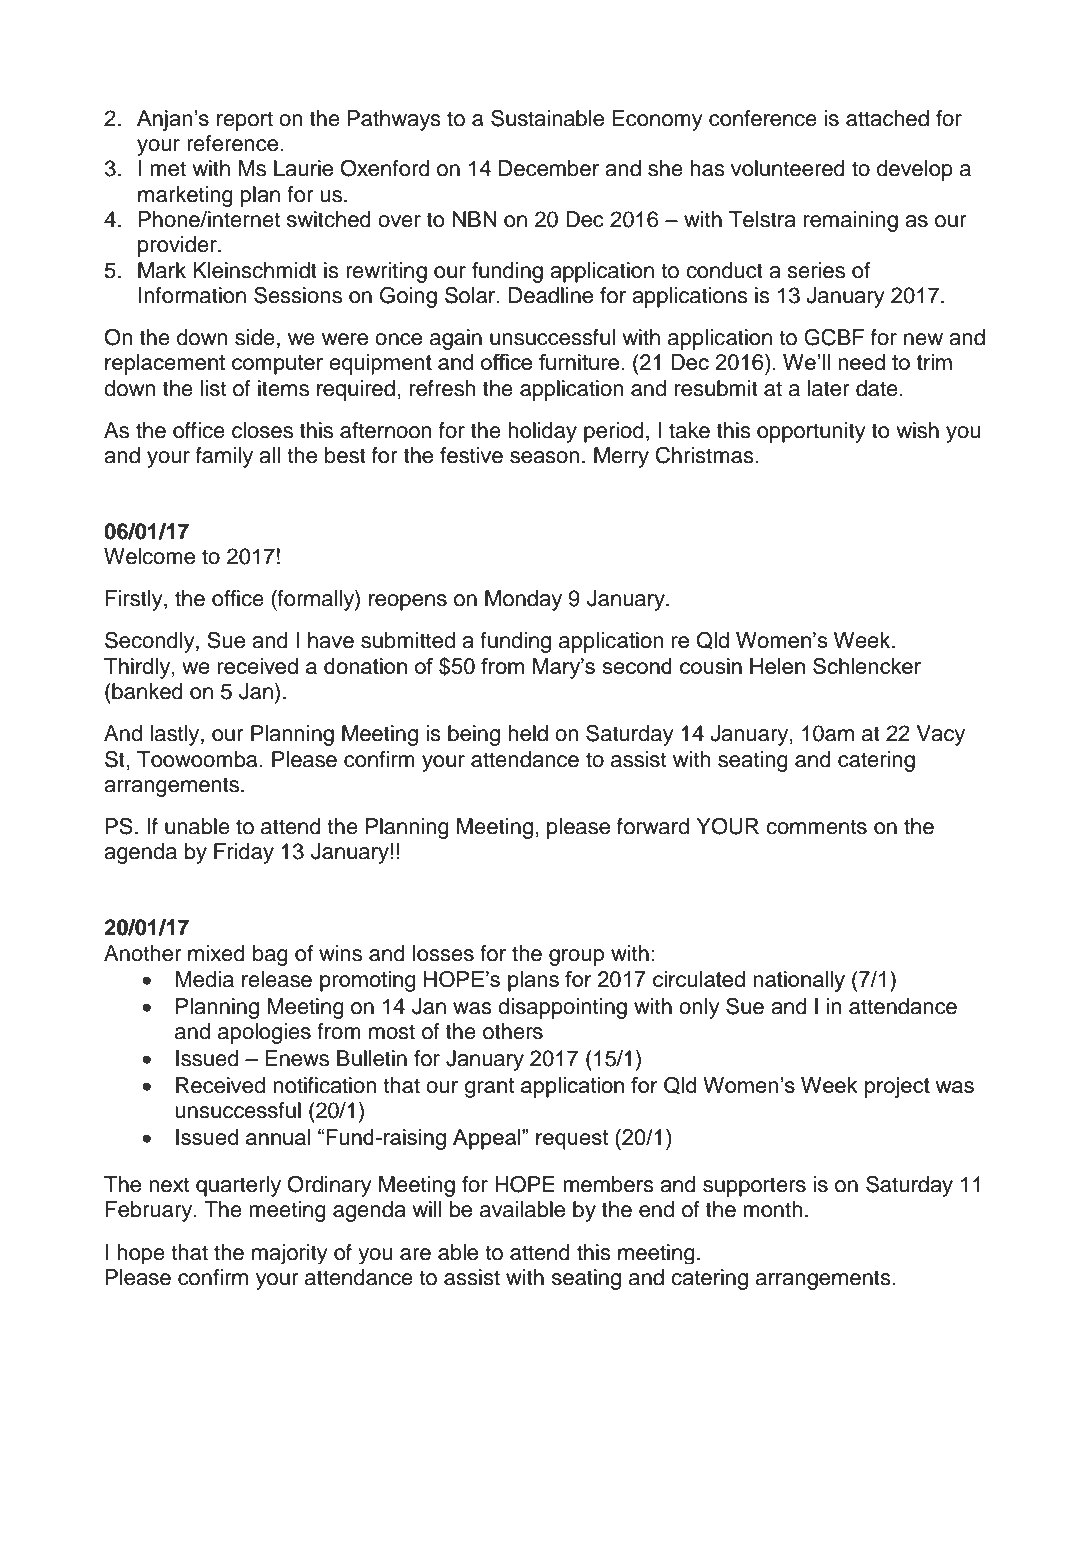  I want to click on furniture, so click(580, 362).
